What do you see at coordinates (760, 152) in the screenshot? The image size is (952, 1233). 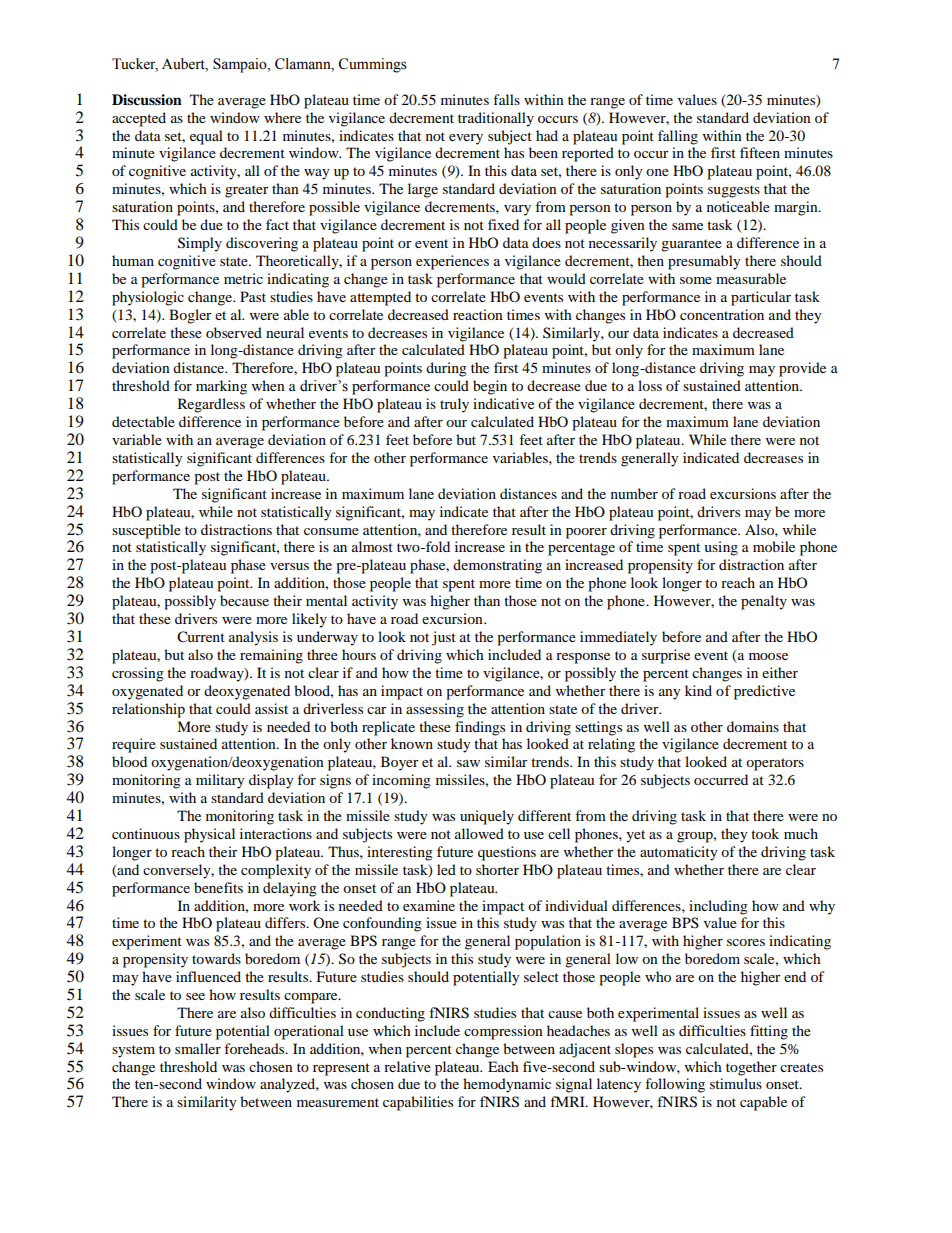 I see `fifteen` at bounding box center [760, 152].
